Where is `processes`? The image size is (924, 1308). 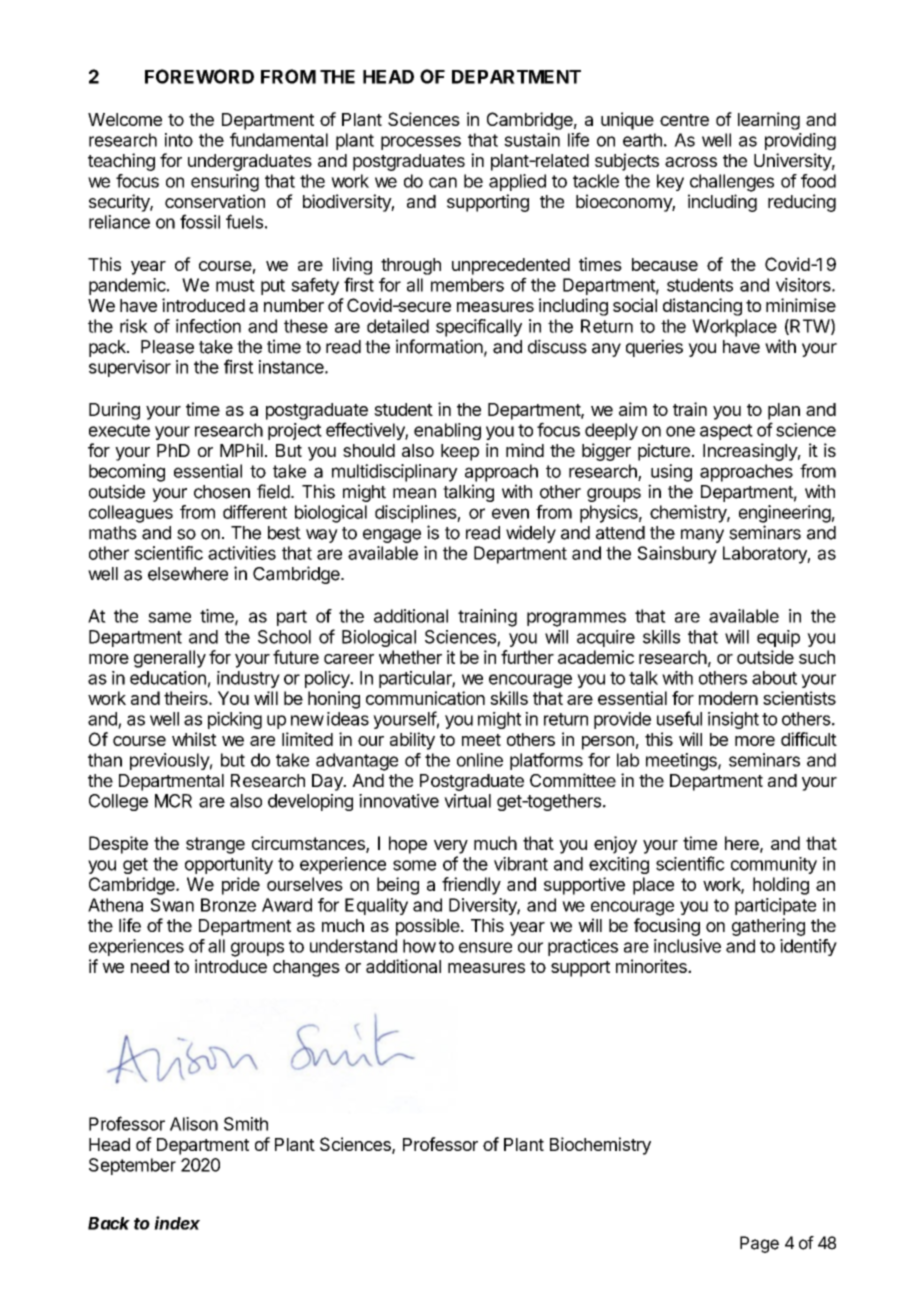
processes is located at coordinates (421, 143).
